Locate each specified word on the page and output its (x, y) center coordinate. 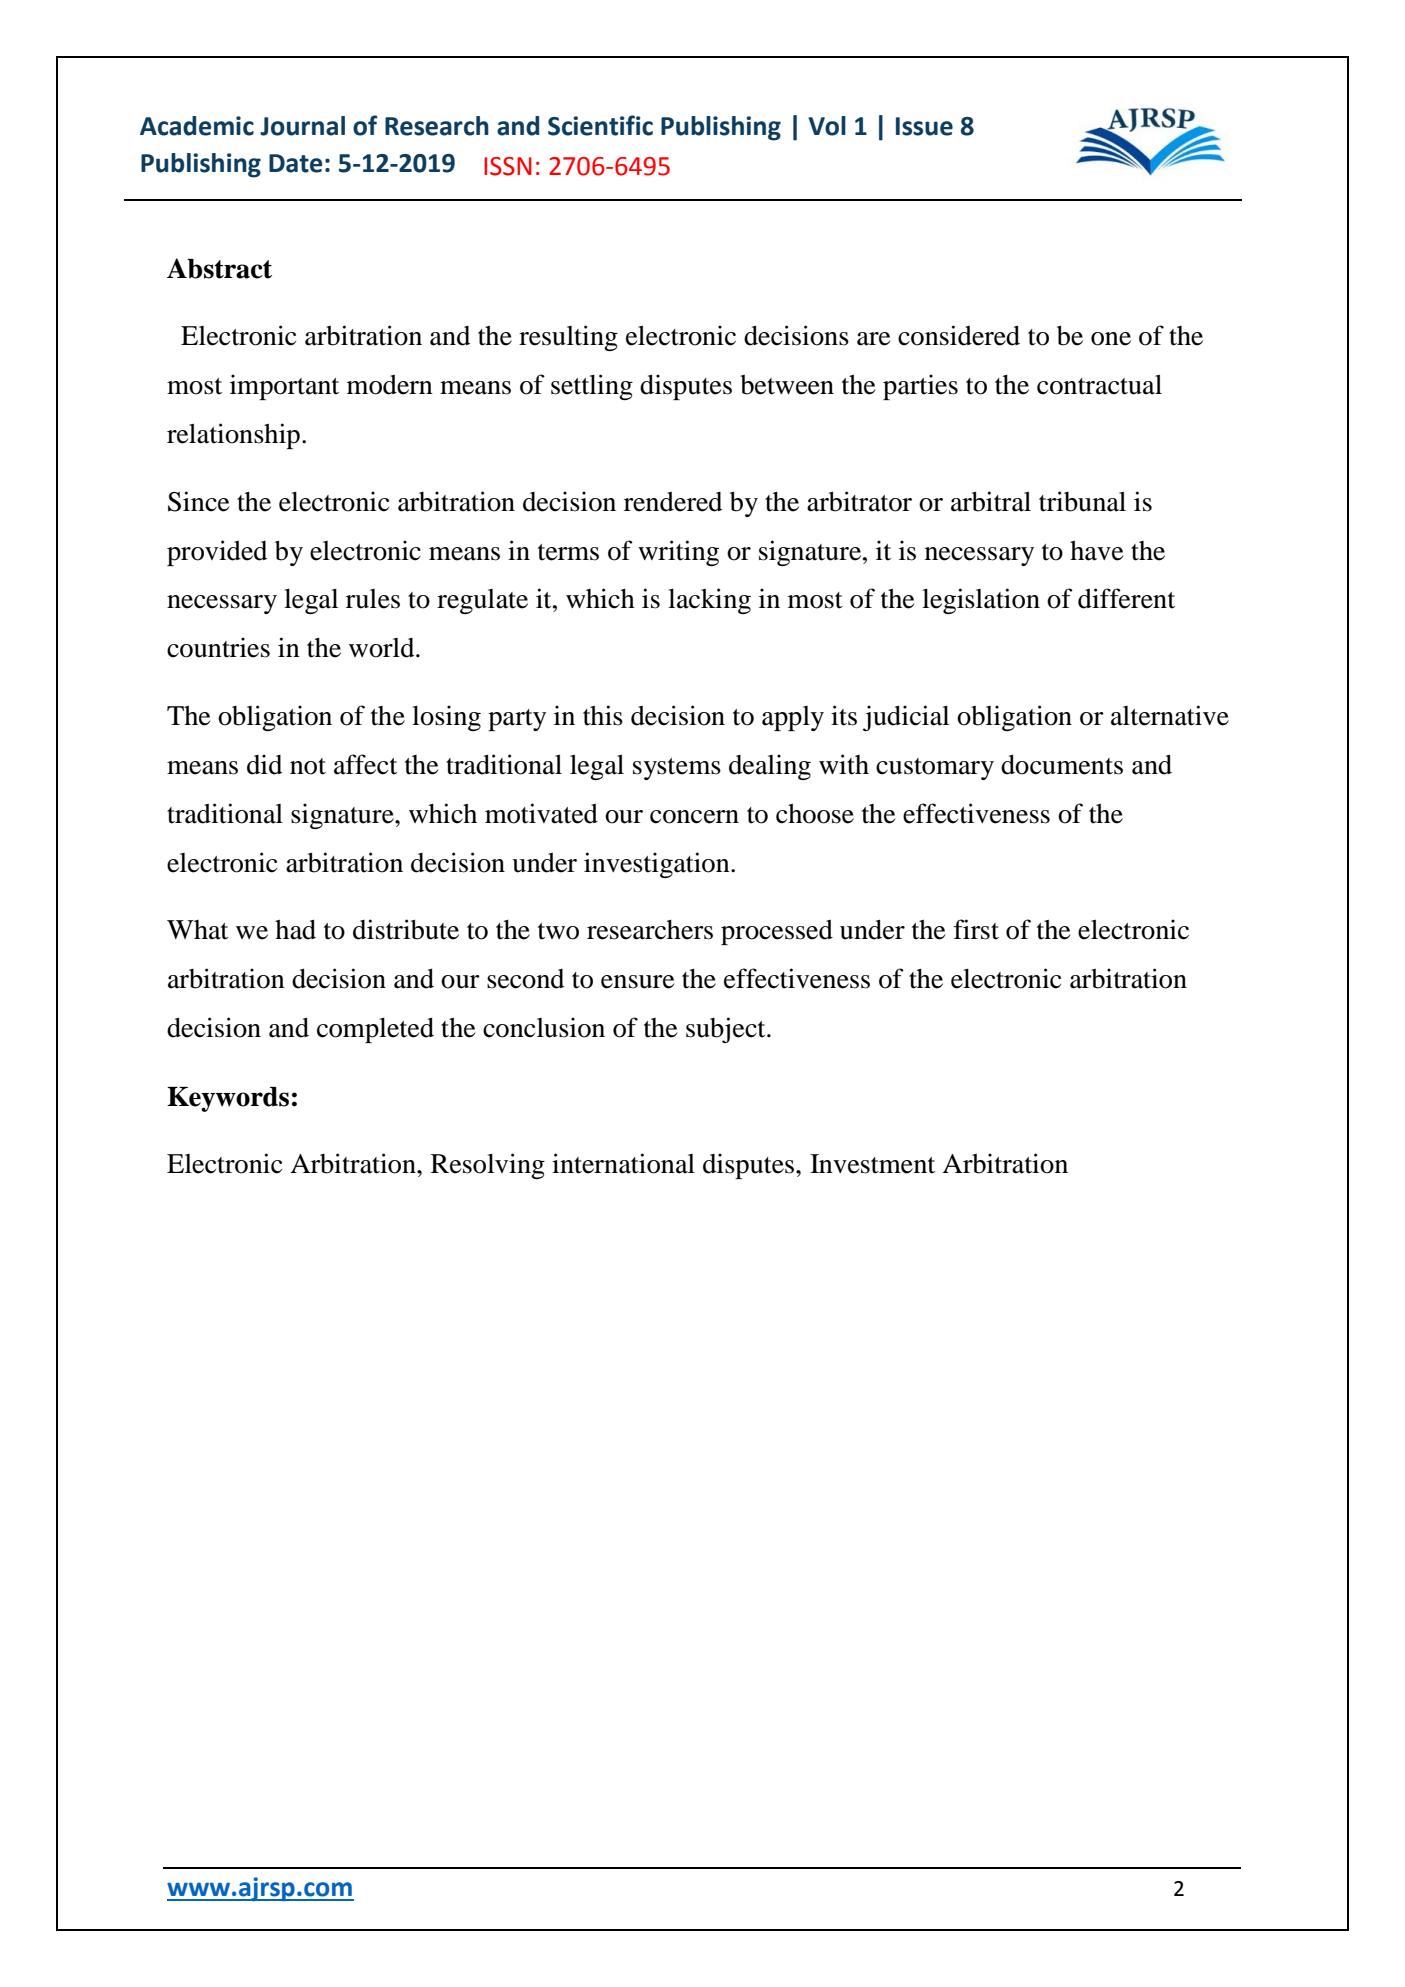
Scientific (600, 125)
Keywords (228, 1099)
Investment (872, 1164)
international (623, 1163)
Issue (924, 126)
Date (296, 163)
